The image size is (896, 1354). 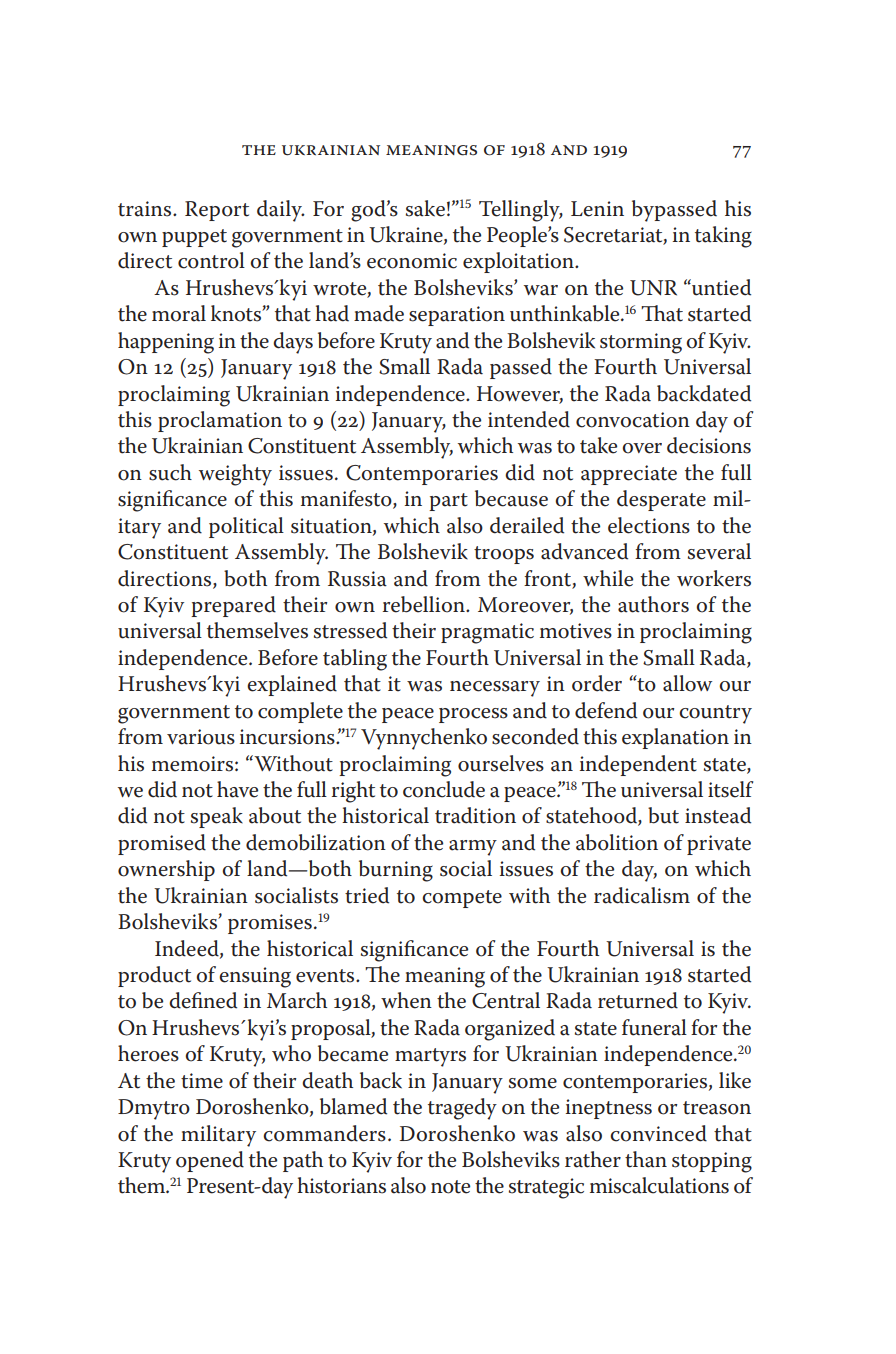 What do you see at coordinates (233, 606) in the screenshot?
I see `prepared` at bounding box center [233, 606].
